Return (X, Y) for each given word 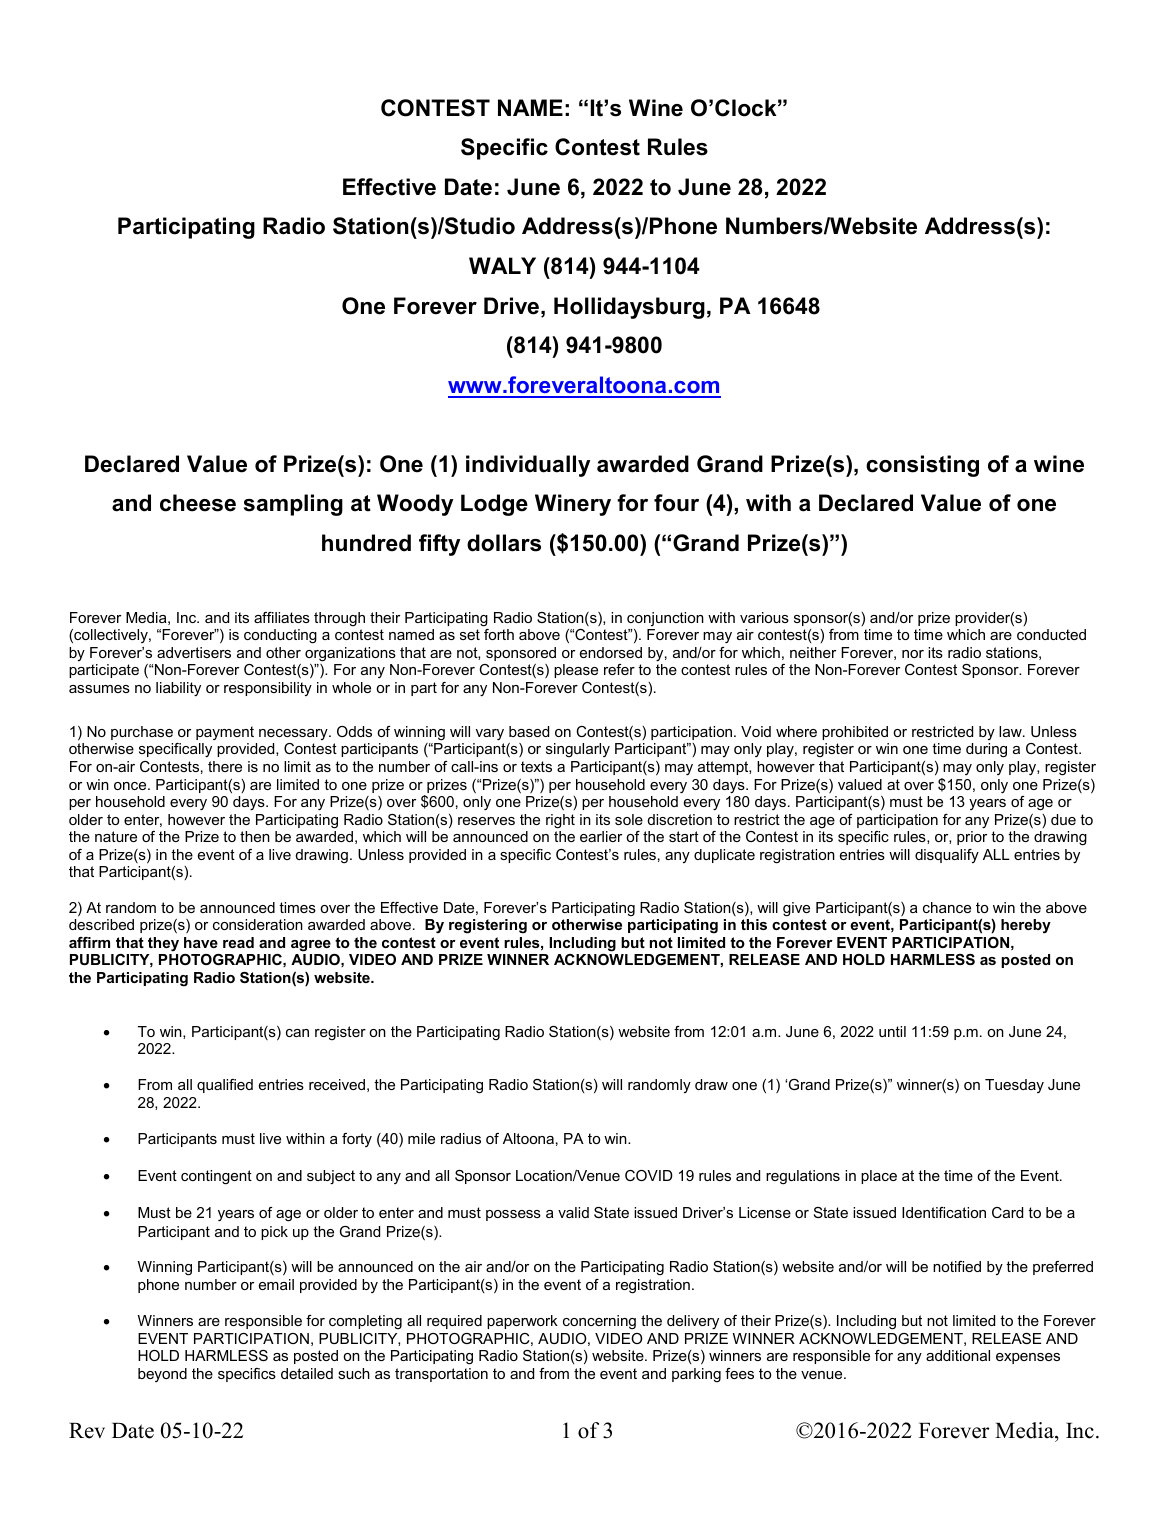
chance (947, 907)
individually (528, 466)
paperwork (522, 1322)
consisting (922, 466)
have (201, 942)
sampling (293, 505)
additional (958, 1355)
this (754, 924)
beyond (162, 1375)
